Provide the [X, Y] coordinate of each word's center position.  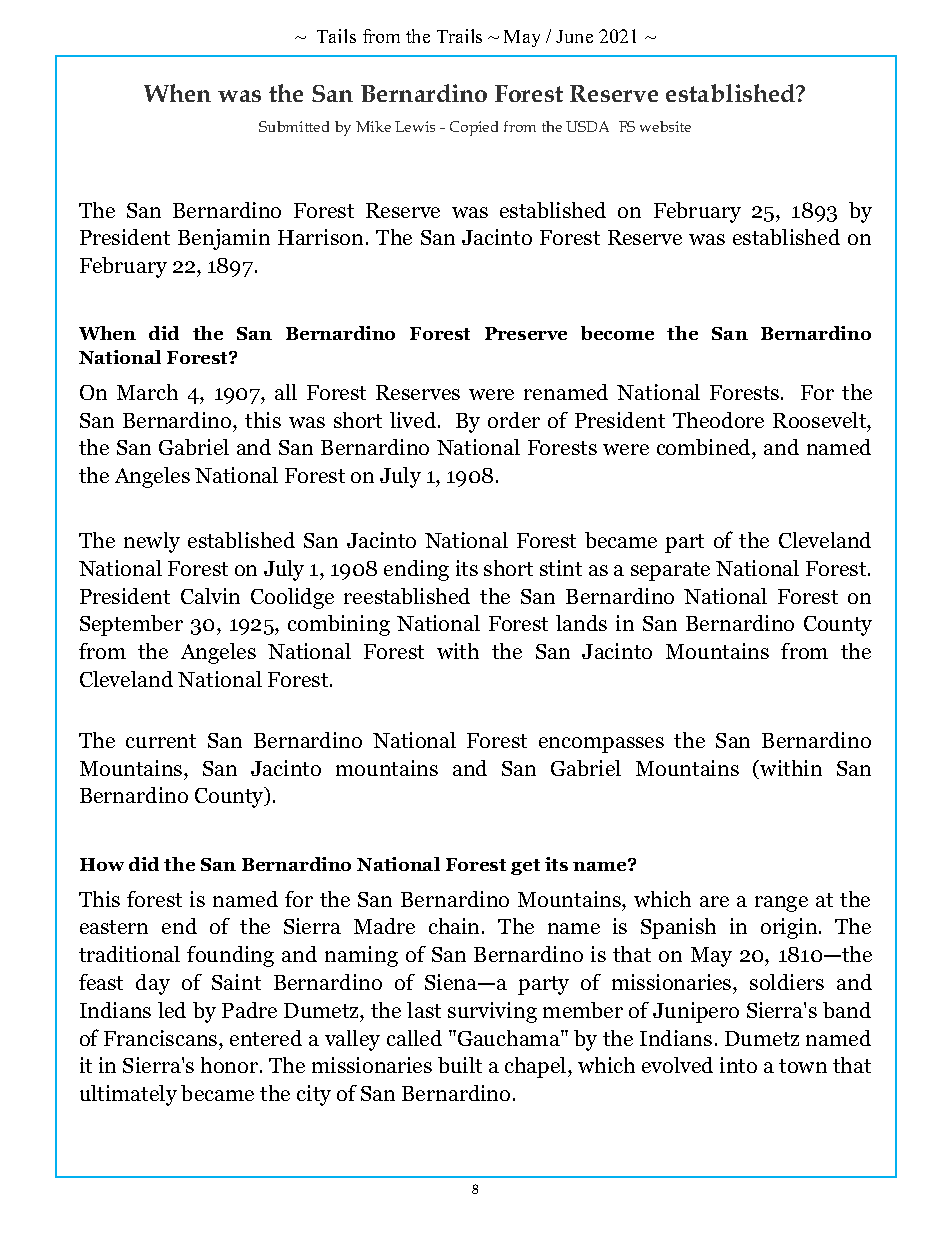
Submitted [294, 126]
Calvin [210, 596]
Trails [459, 36]
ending [416, 570]
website [665, 126]
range [781, 904]
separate [670, 571]
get [525, 867]
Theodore [718, 420]
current [161, 741]
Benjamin [224, 239]
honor [231, 1065]
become [617, 333]
